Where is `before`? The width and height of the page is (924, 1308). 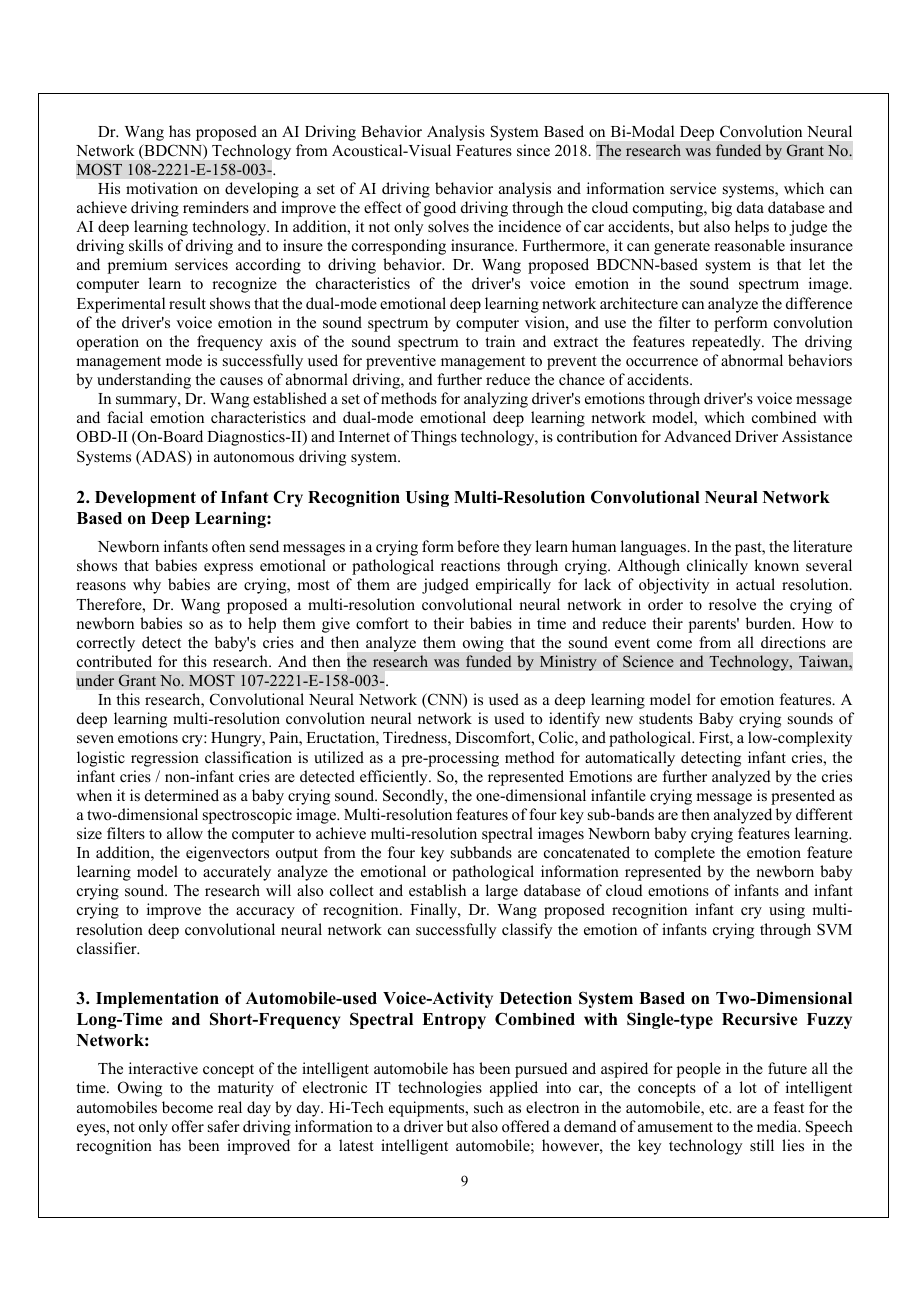
before is located at coordinates (478, 546).
